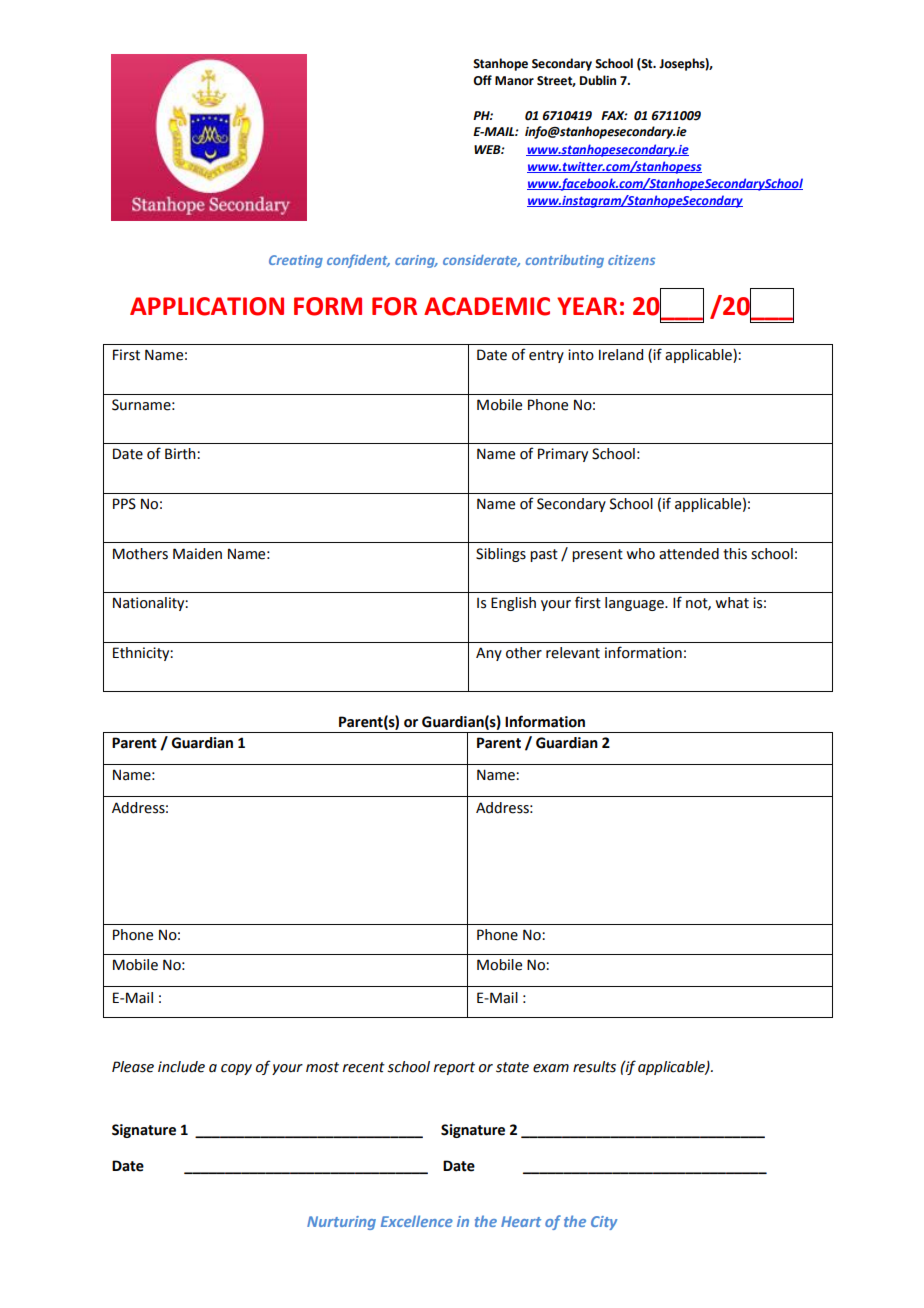  I want to click on Heart, so click(521, 1221).
